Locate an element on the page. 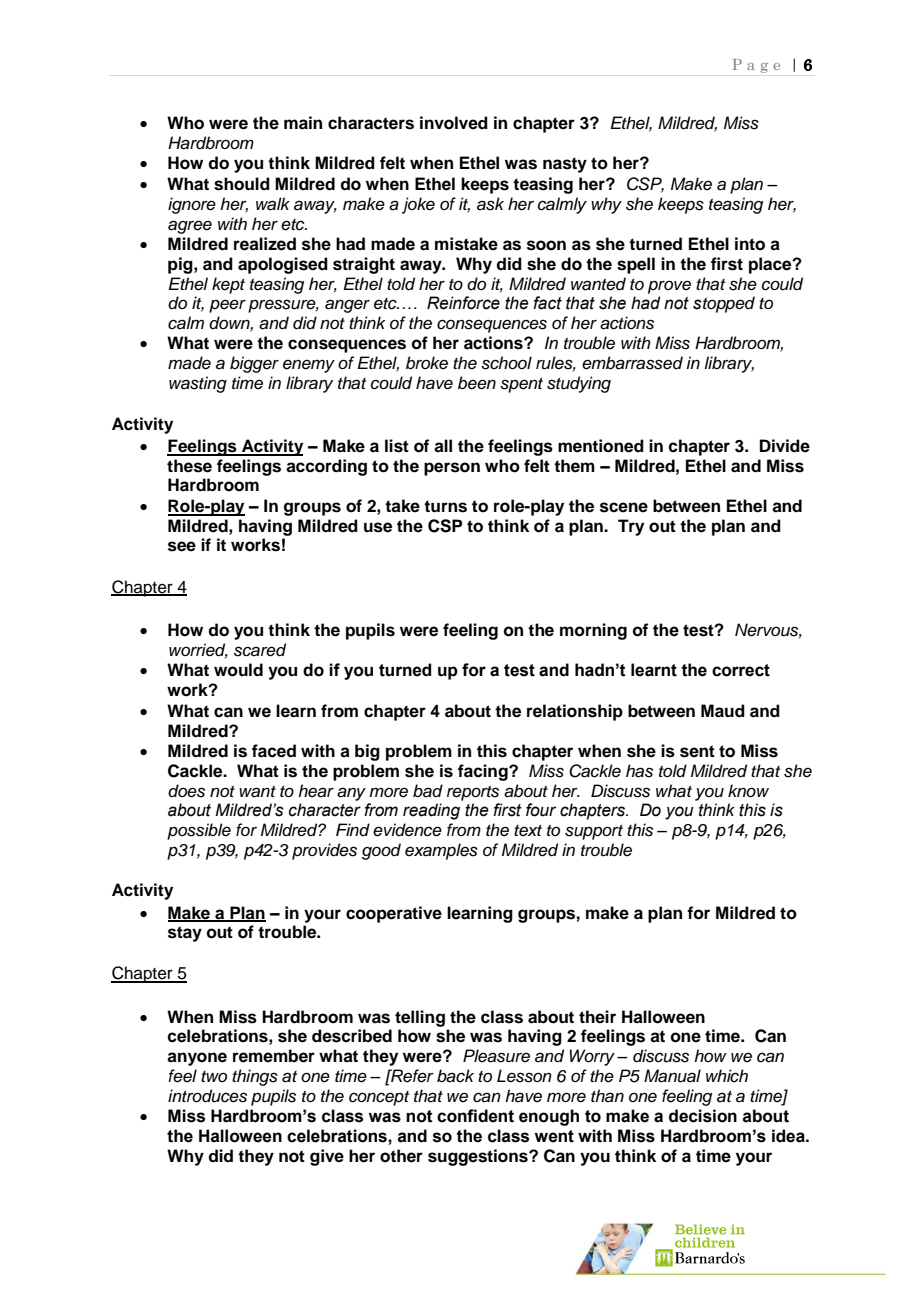 This document has width=924, height=1308. examples is located at coordinates (441, 851).
